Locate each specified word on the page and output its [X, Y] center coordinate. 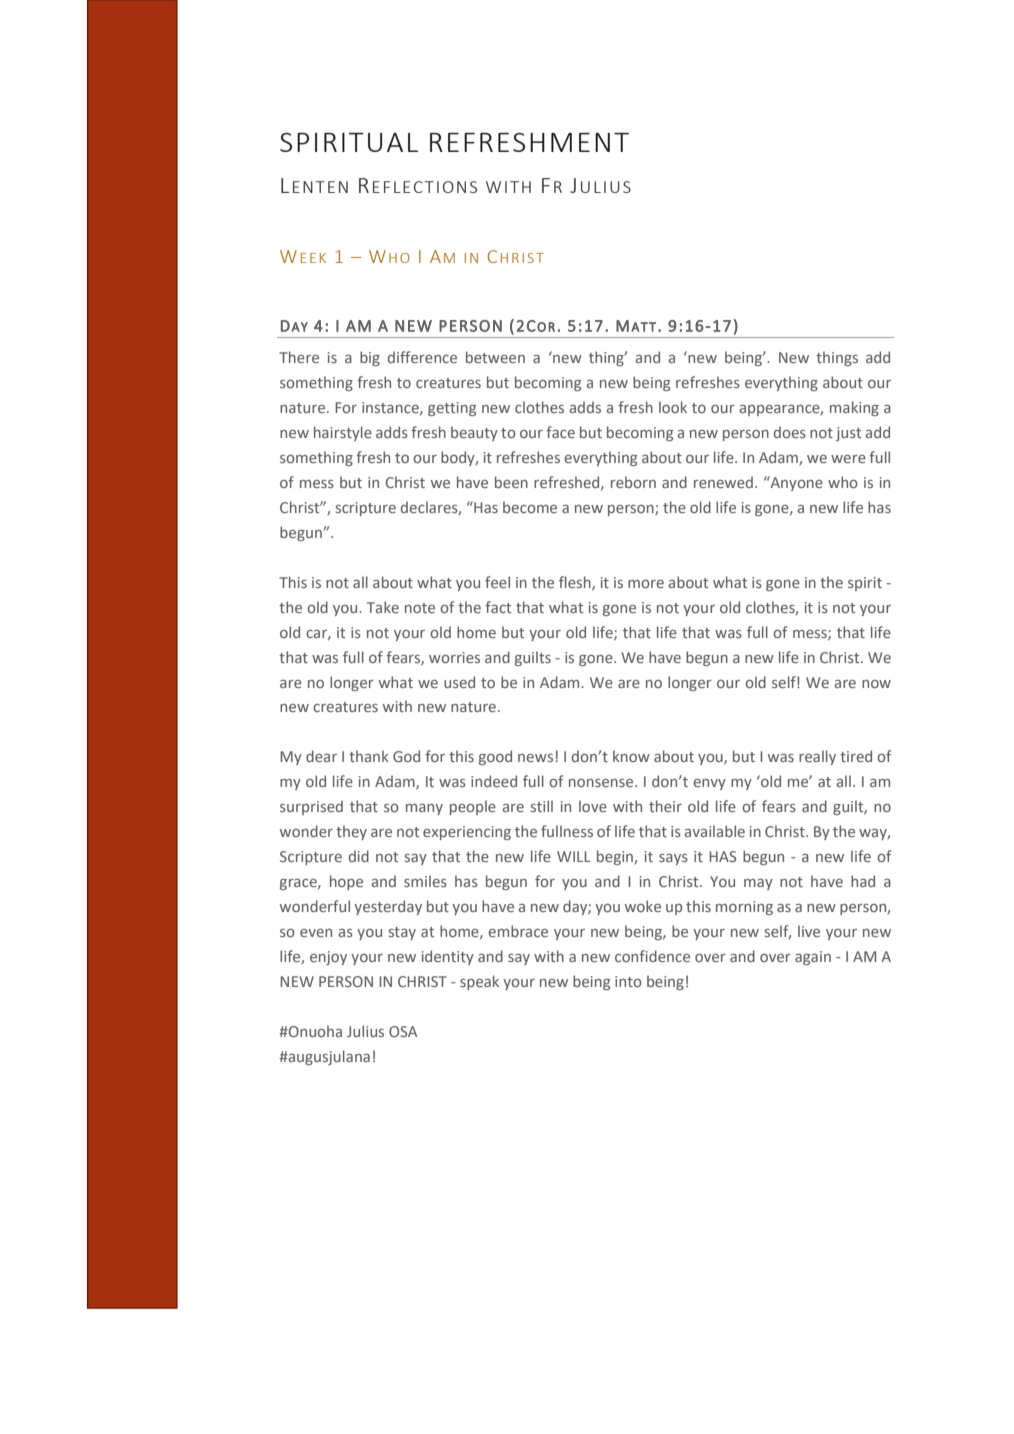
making [854, 408]
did [359, 856]
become [530, 507]
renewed [723, 482]
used [459, 682]
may [758, 884]
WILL [574, 856]
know [631, 756]
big [370, 358]
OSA [403, 1031]
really [817, 757]
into [628, 981]
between [495, 357]
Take [383, 607]
